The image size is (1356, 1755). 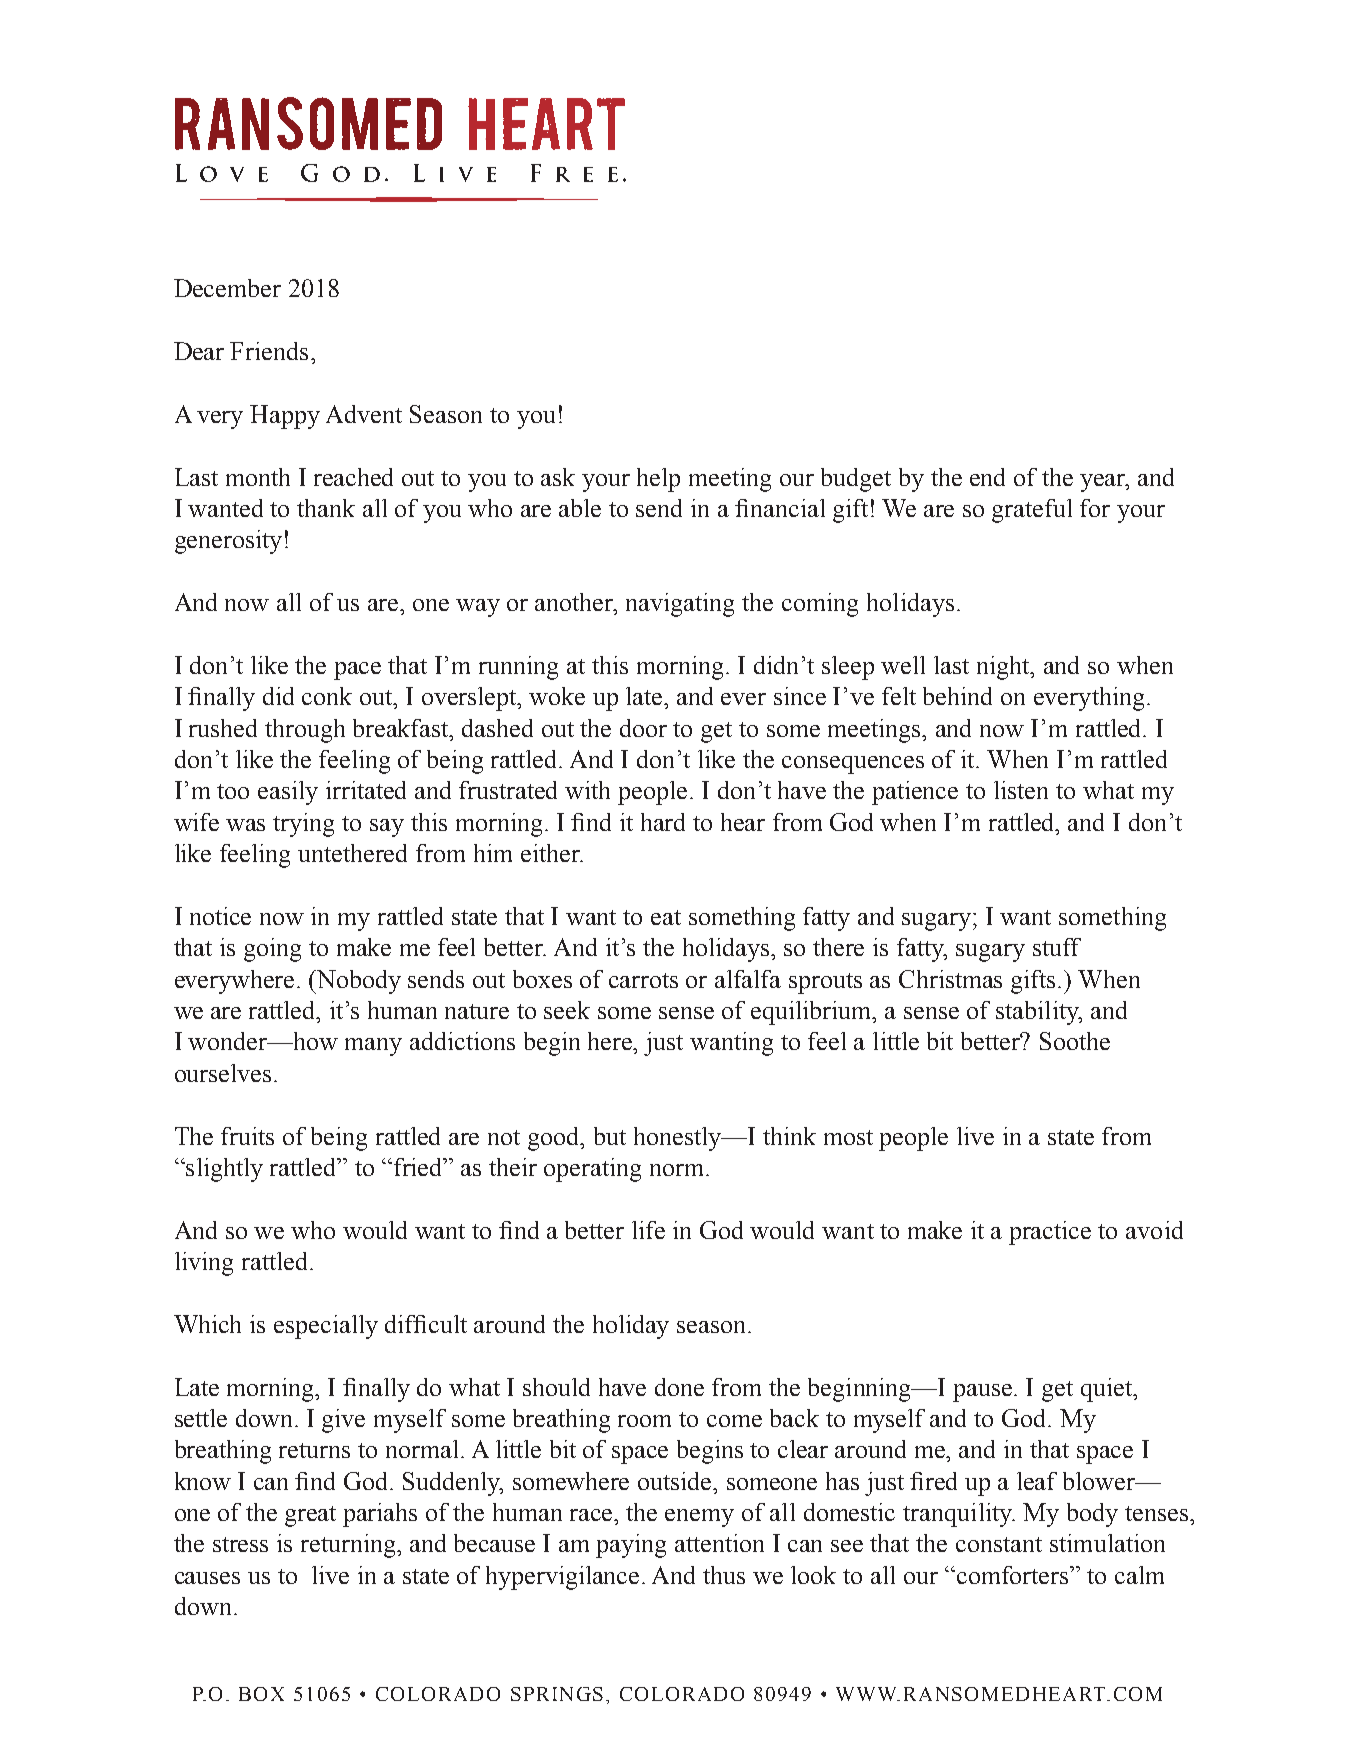 What do you see at coordinates (748, 979) in the document?
I see `alfalfa` at bounding box center [748, 979].
